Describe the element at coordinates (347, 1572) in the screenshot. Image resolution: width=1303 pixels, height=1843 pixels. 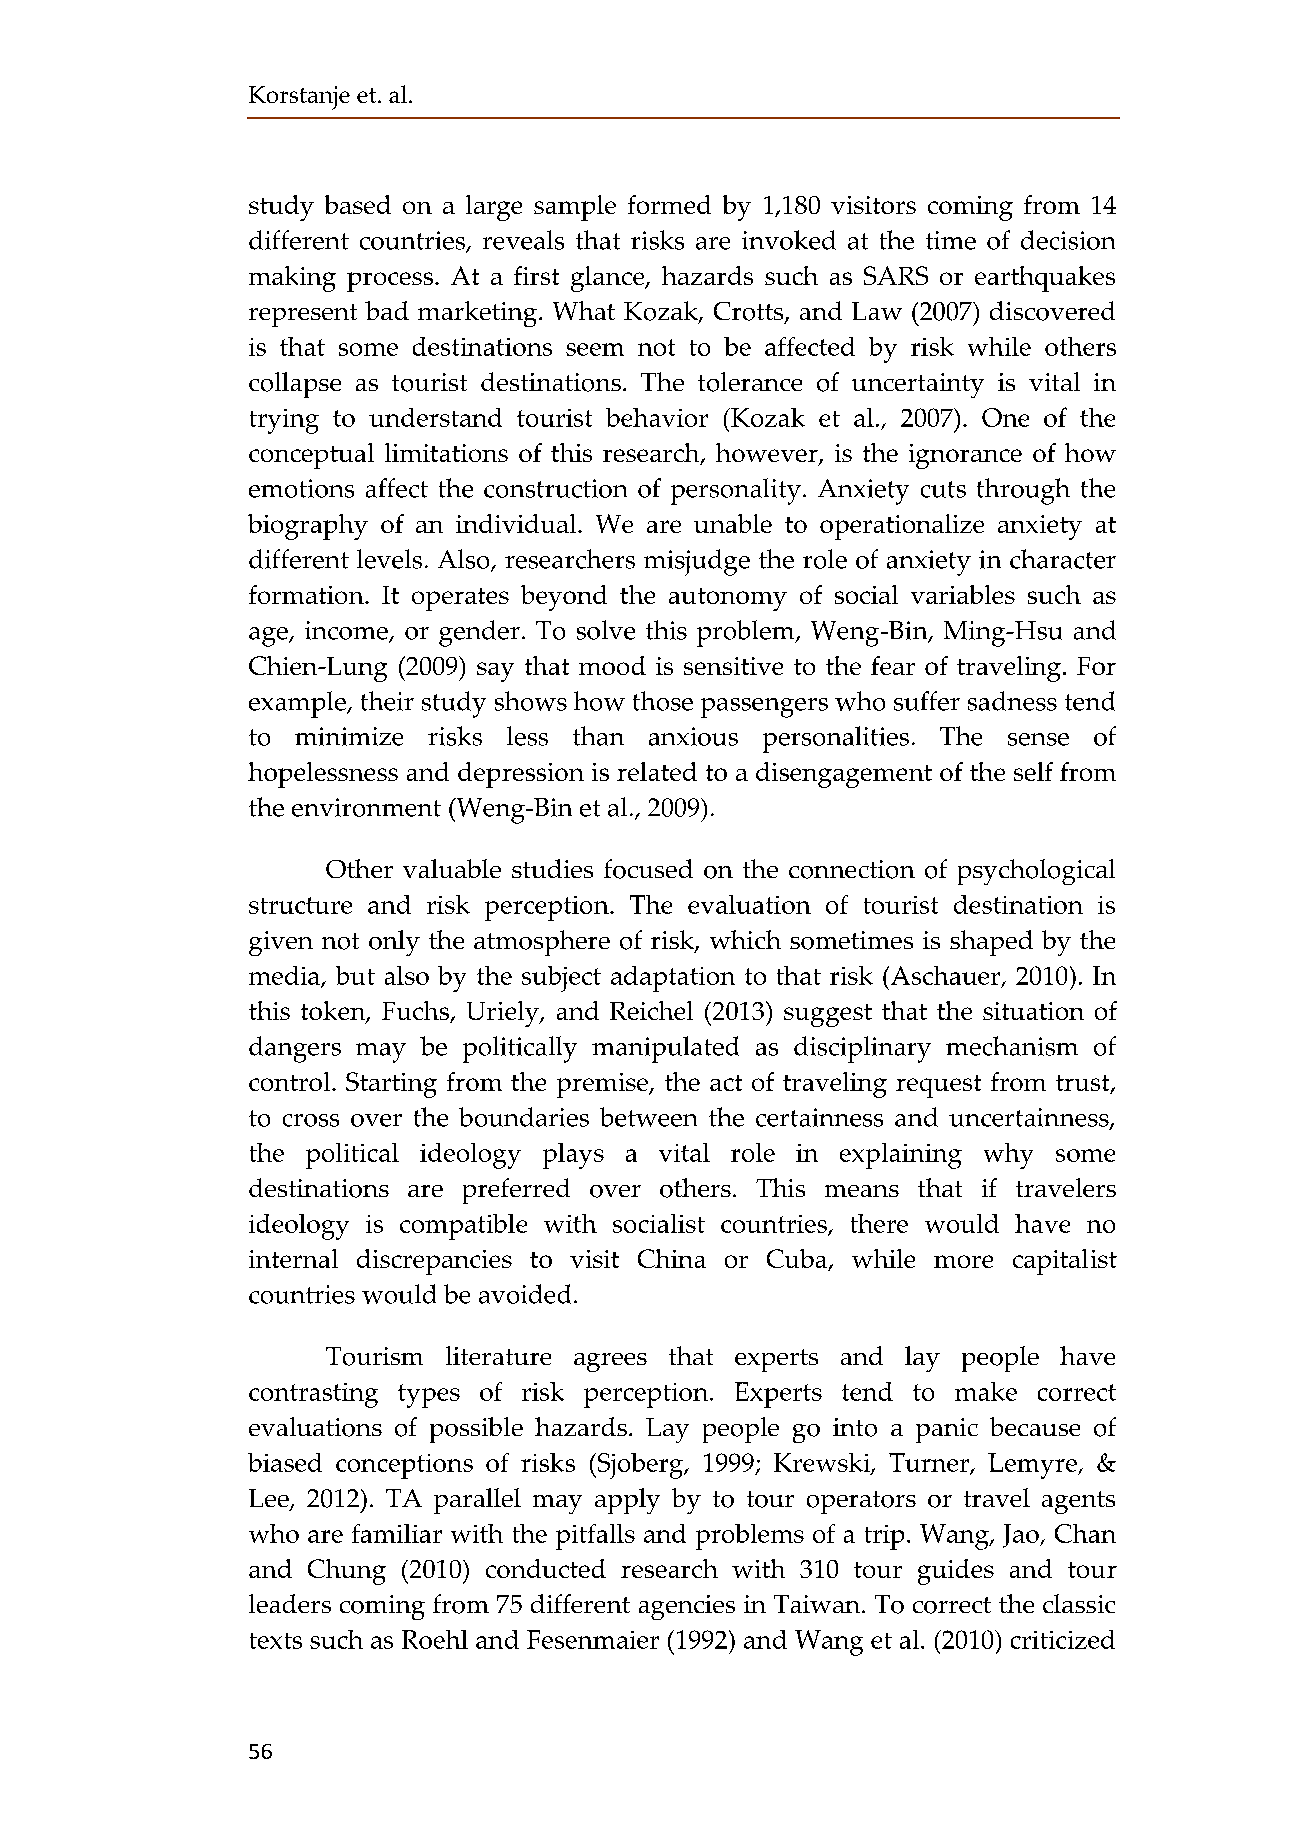
I see `Chung` at that location.
